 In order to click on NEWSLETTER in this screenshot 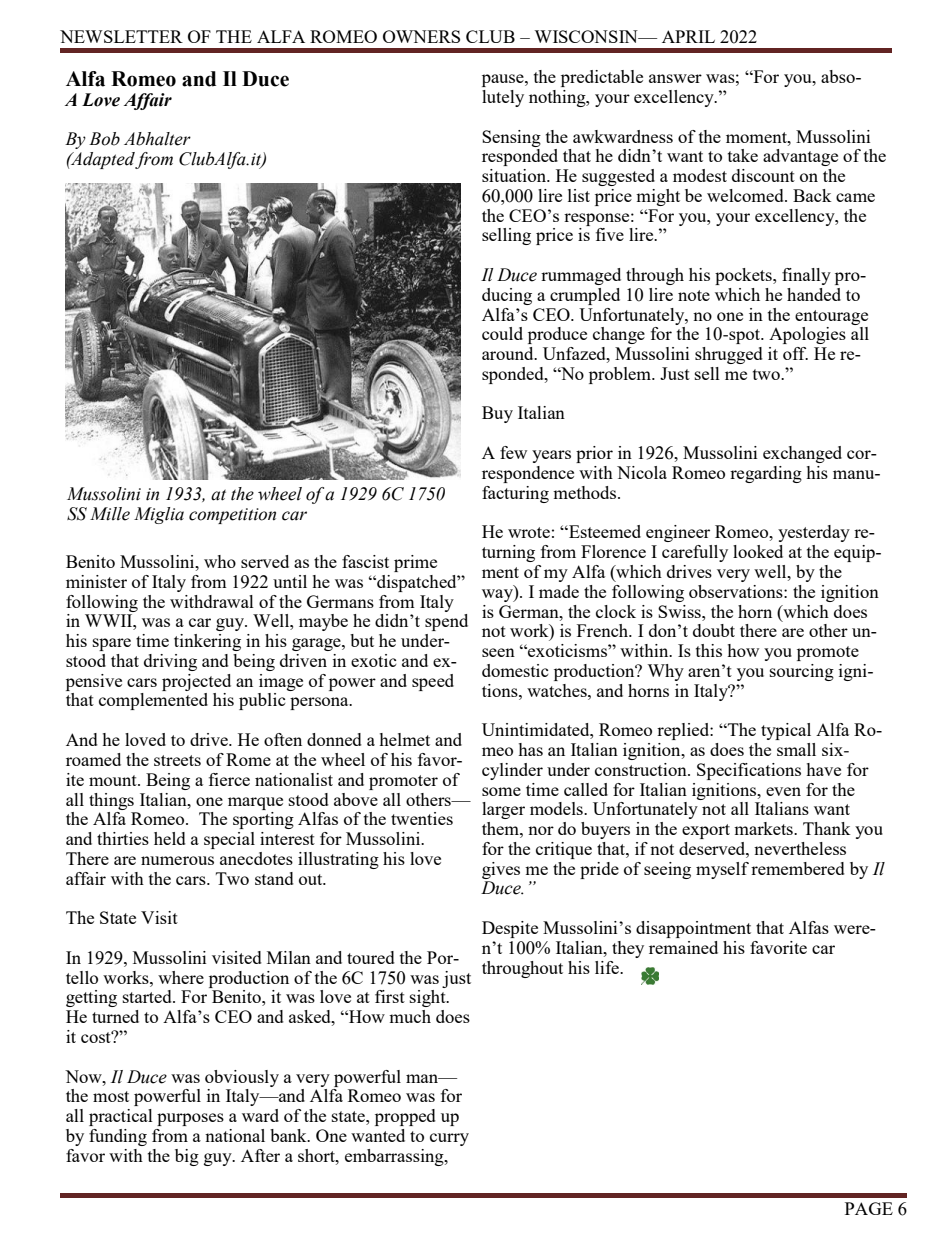, I will do `click(121, 36)`.
